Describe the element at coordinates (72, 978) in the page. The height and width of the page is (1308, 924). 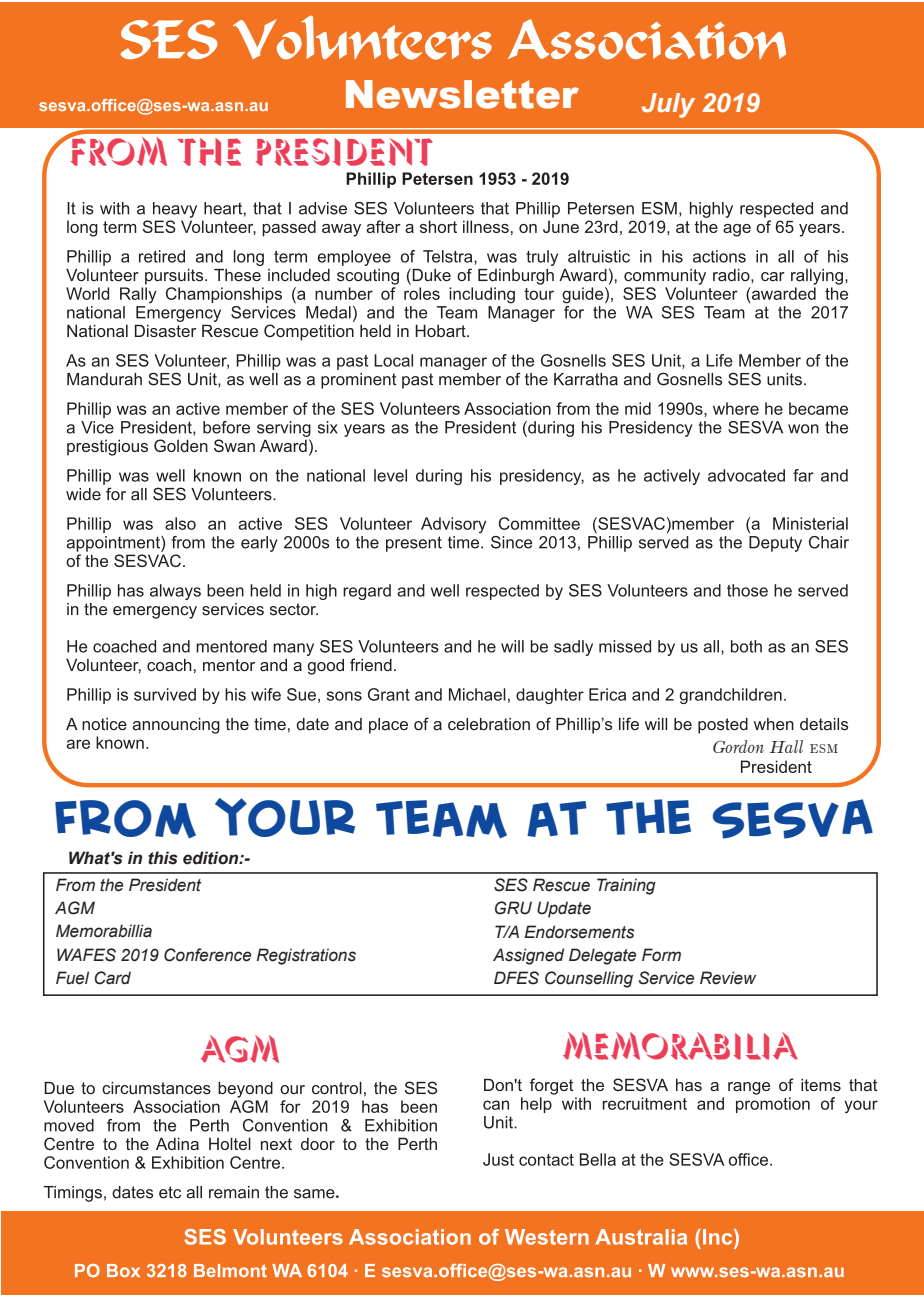
I see `Fuel` at that location.
